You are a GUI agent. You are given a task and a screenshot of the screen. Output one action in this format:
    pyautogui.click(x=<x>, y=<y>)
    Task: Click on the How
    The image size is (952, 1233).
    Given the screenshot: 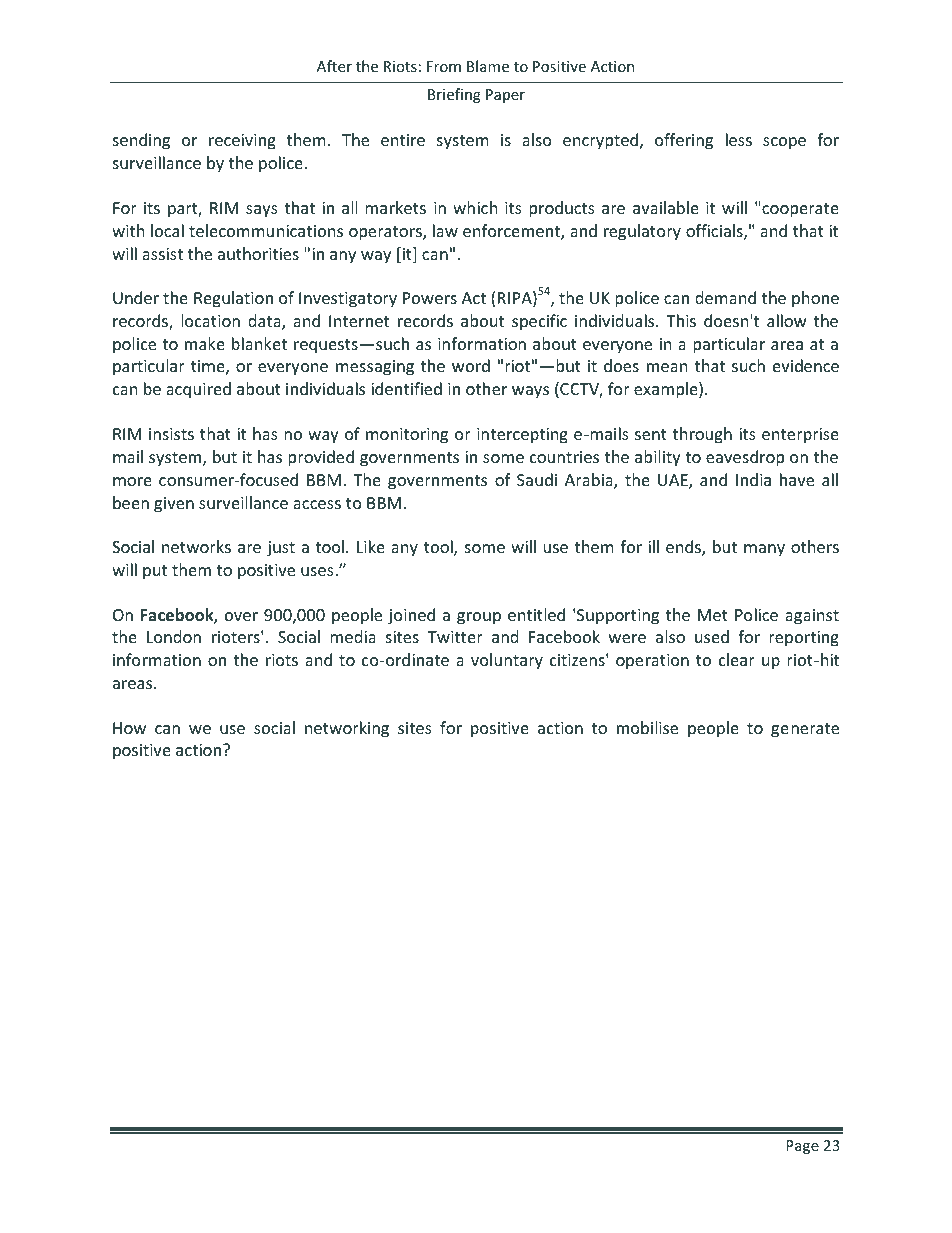 What is the action you would take?
    pyautogui.click(x=129, y=728)
